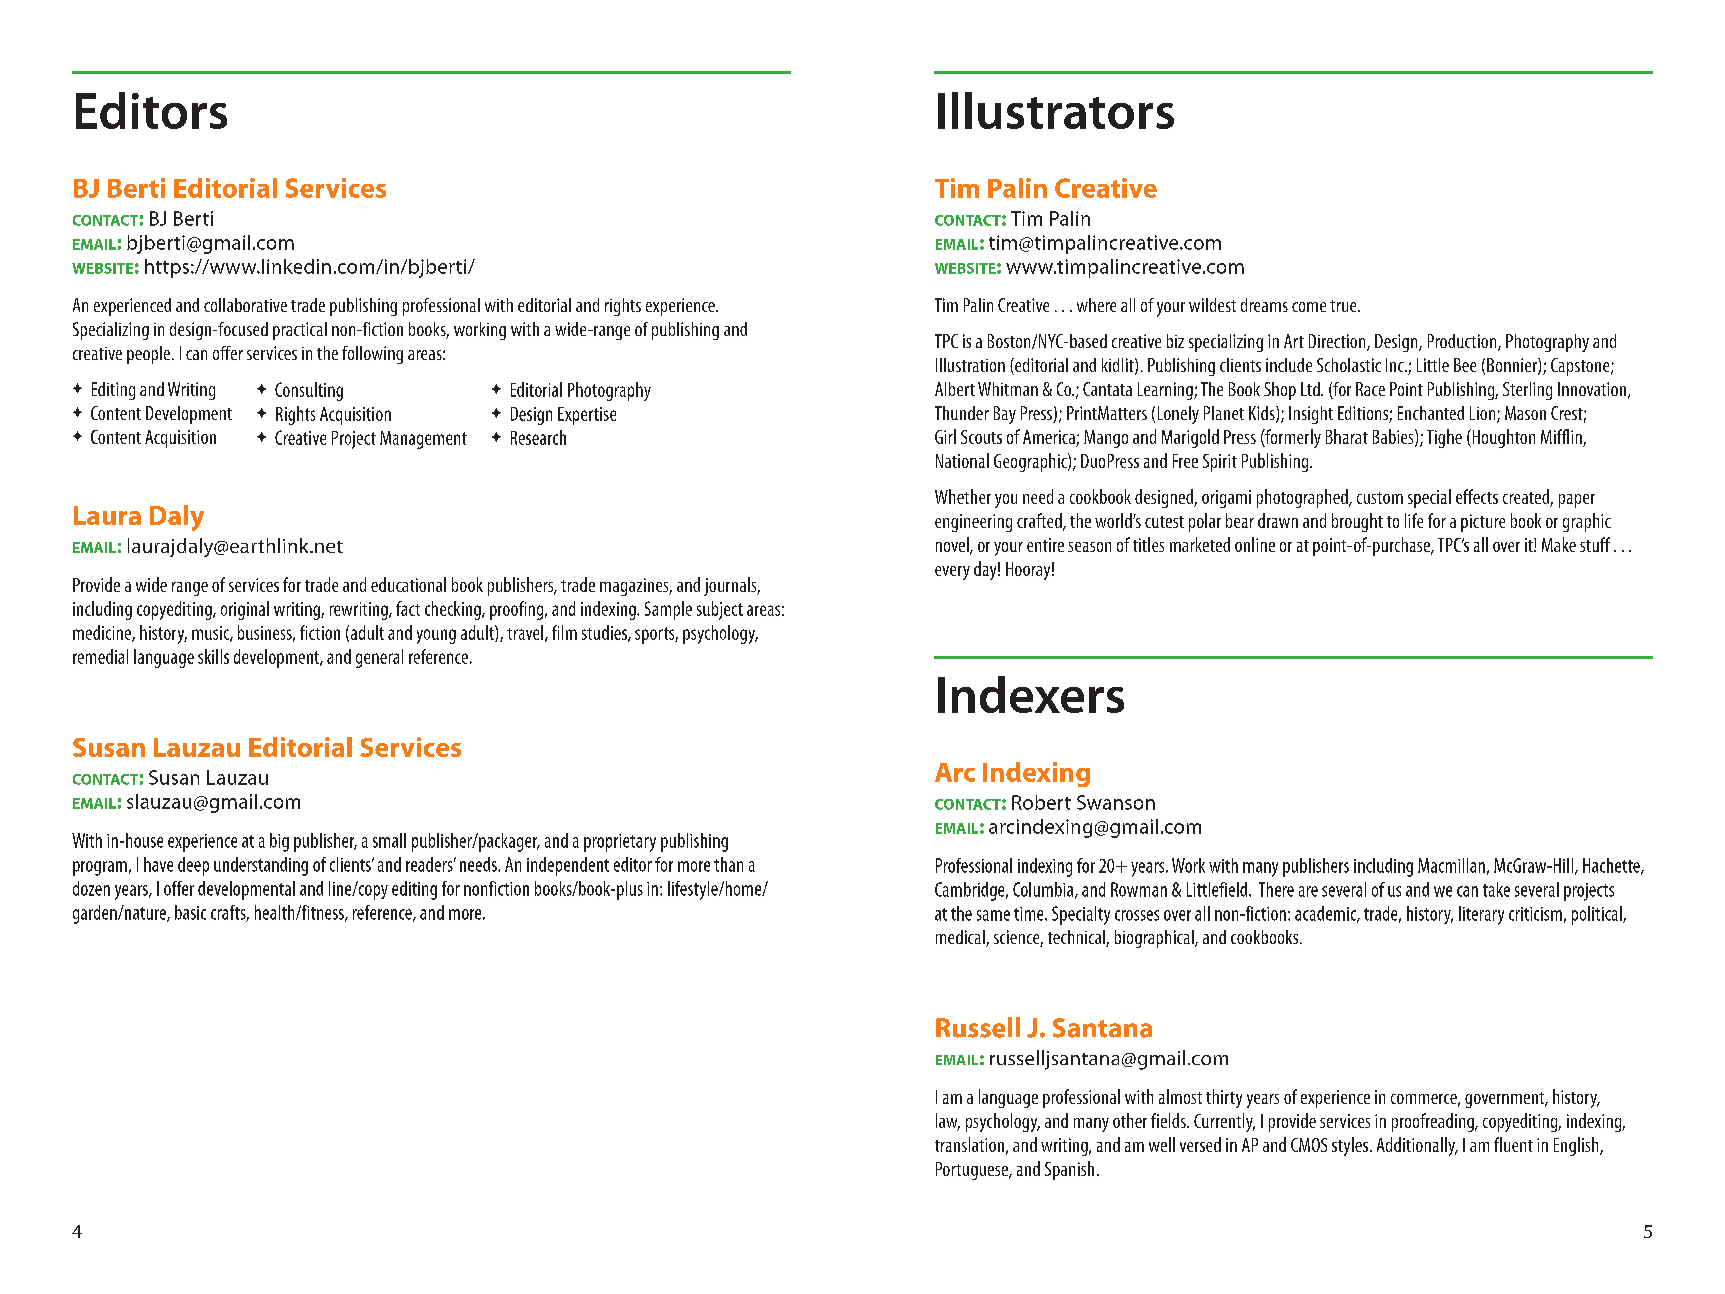  I want to click on skills, so click(213, 656).
